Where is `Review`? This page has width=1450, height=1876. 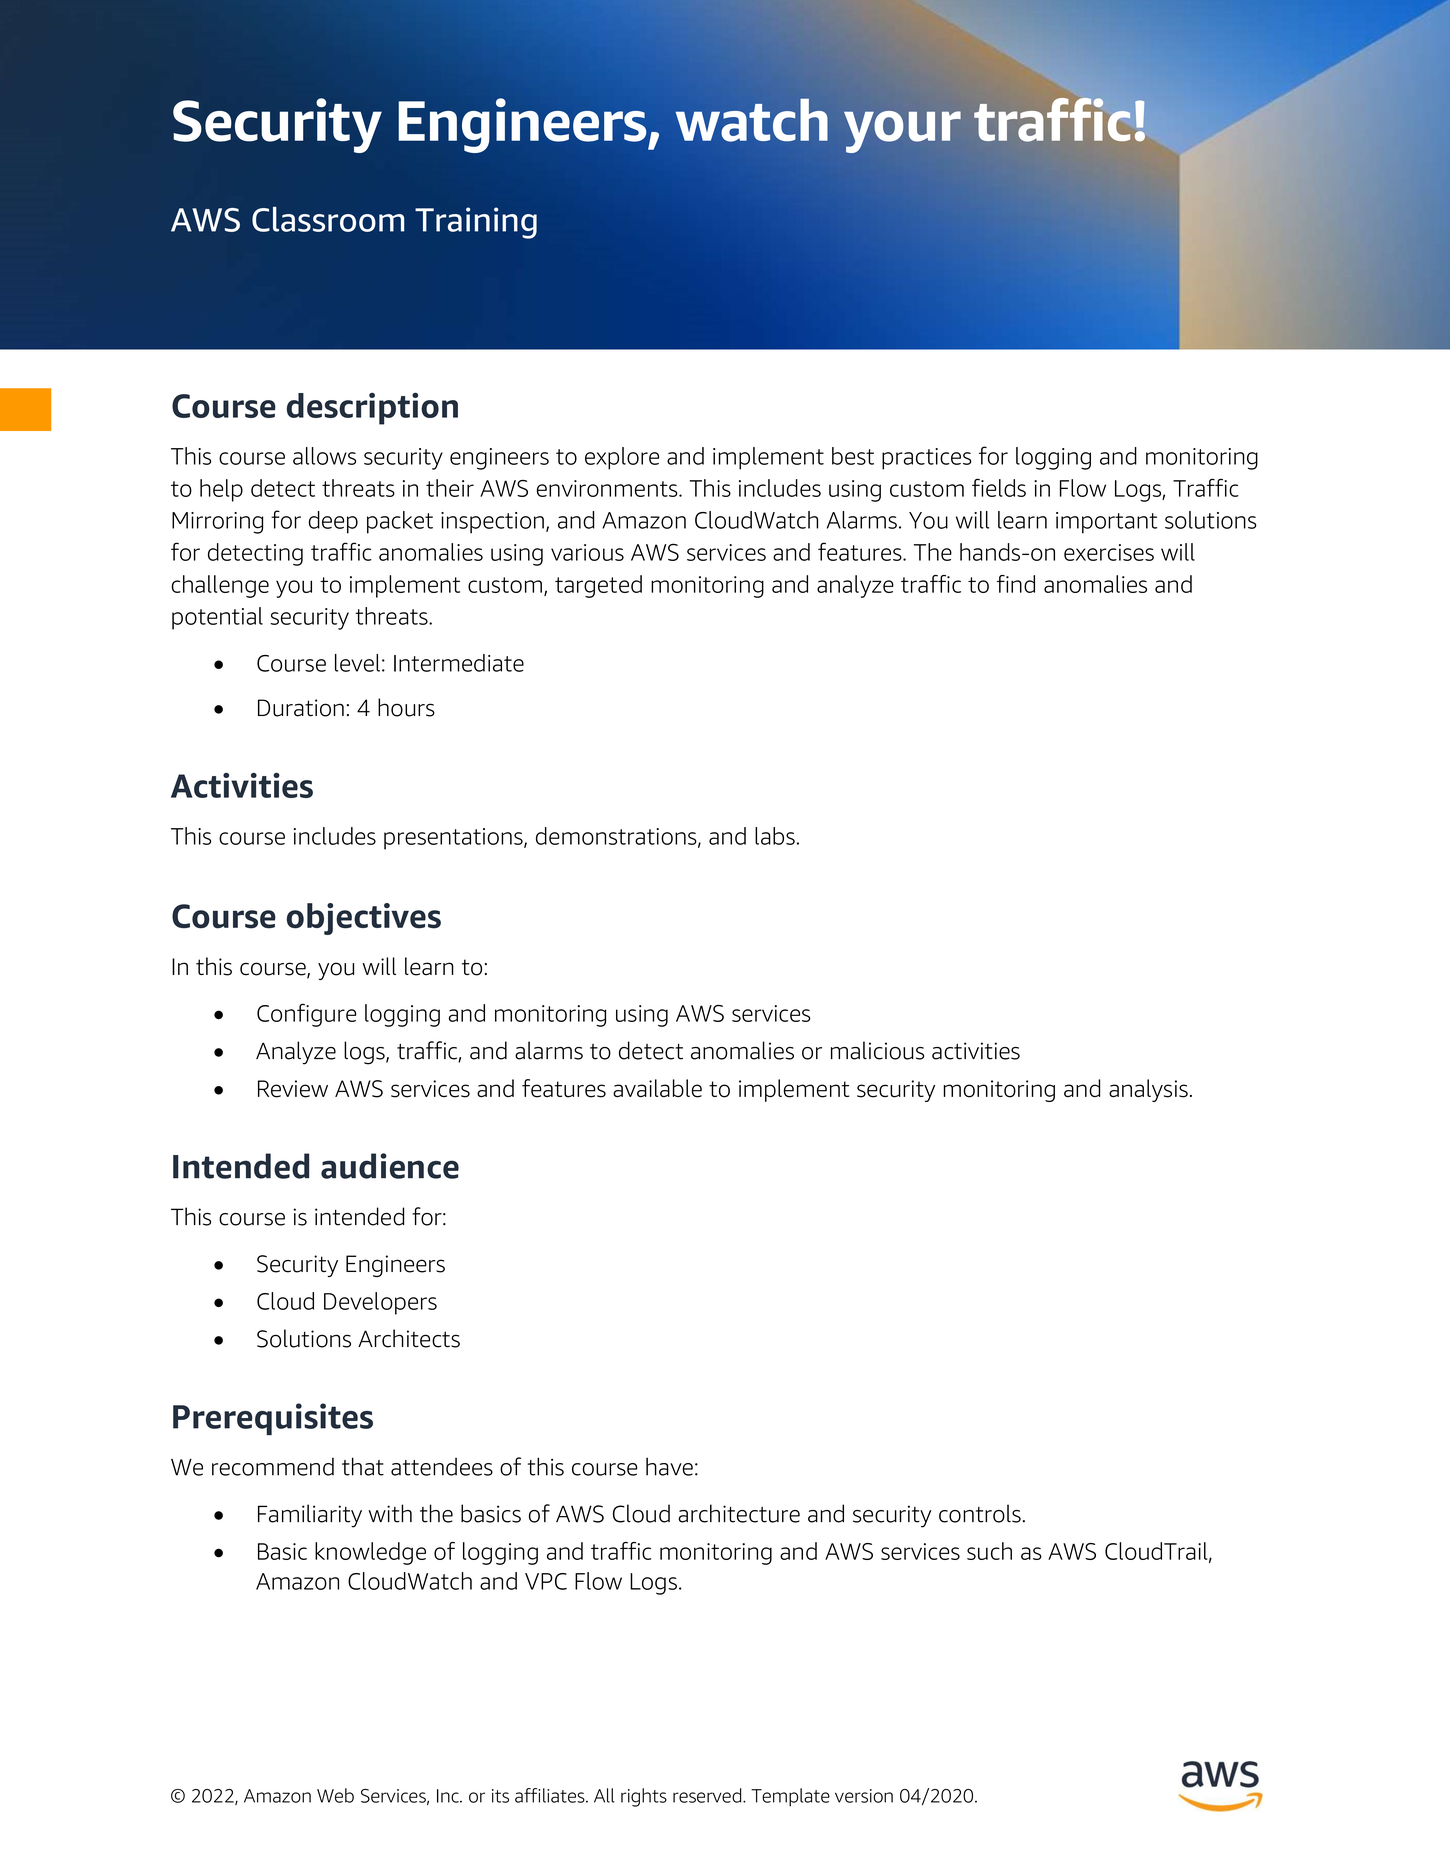 Review is located at coordinates (293, 1089).
